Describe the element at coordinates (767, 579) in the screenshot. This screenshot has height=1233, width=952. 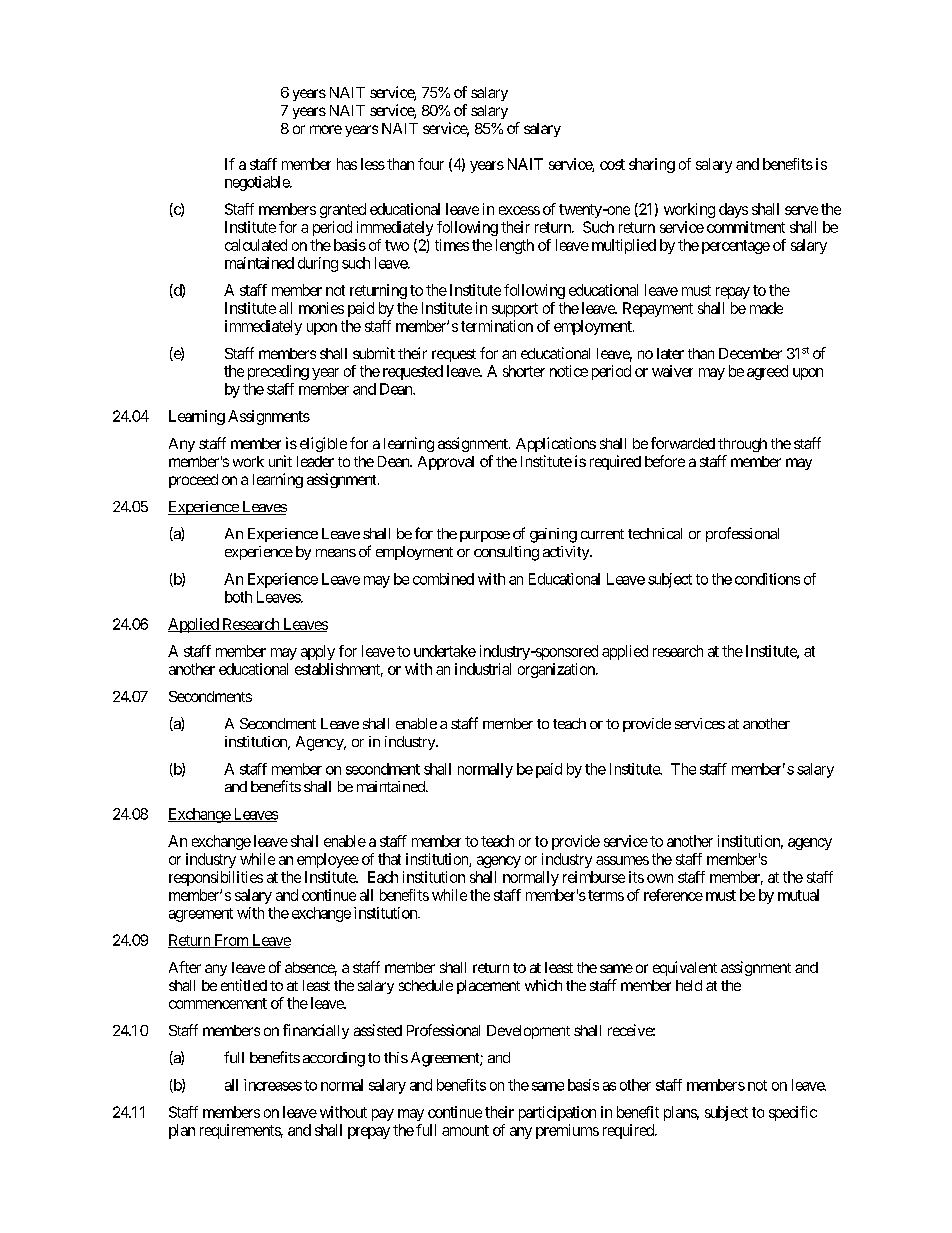
I see `conditions` at that location.
